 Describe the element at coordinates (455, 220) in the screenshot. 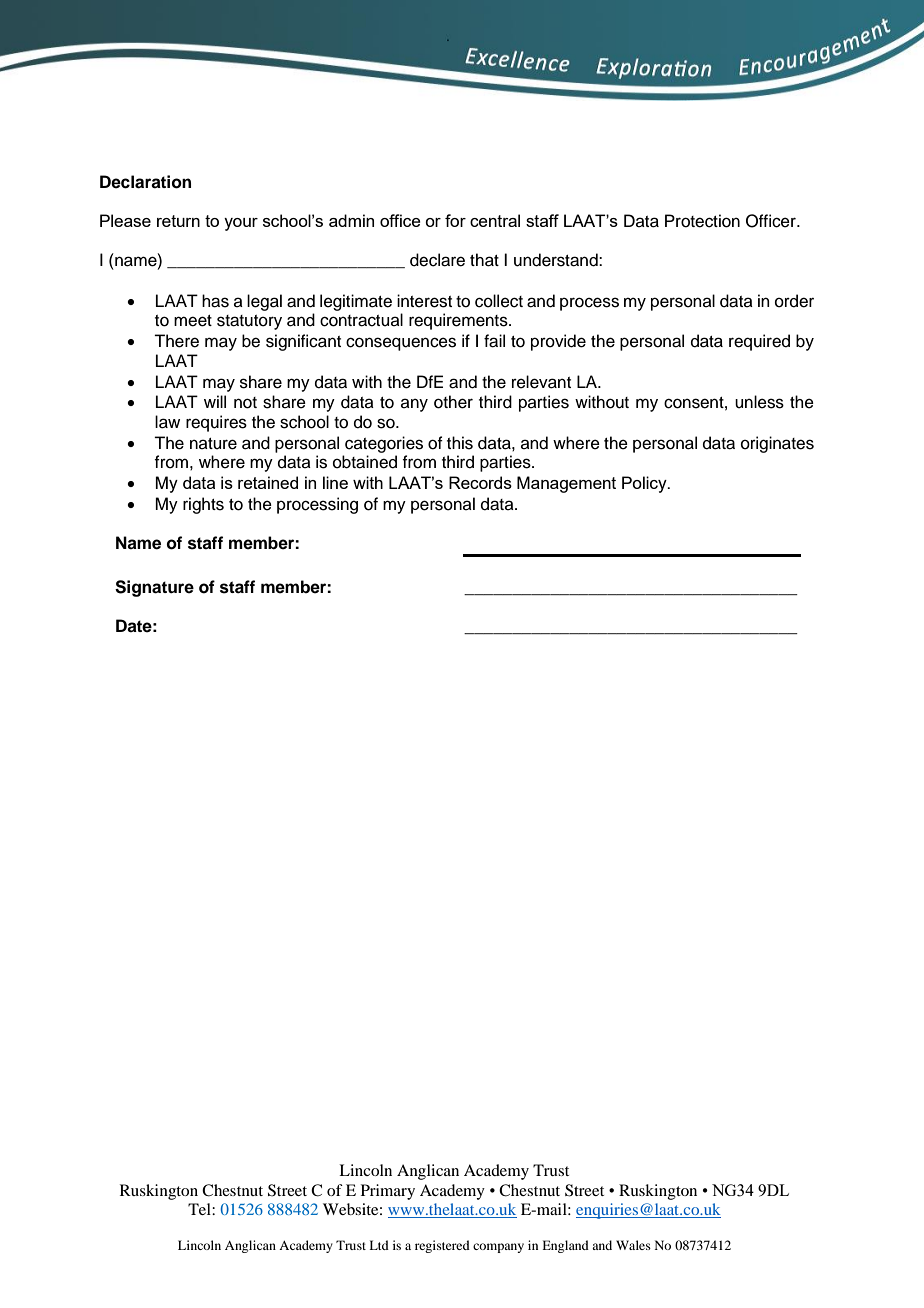

I see `for` at that location.
